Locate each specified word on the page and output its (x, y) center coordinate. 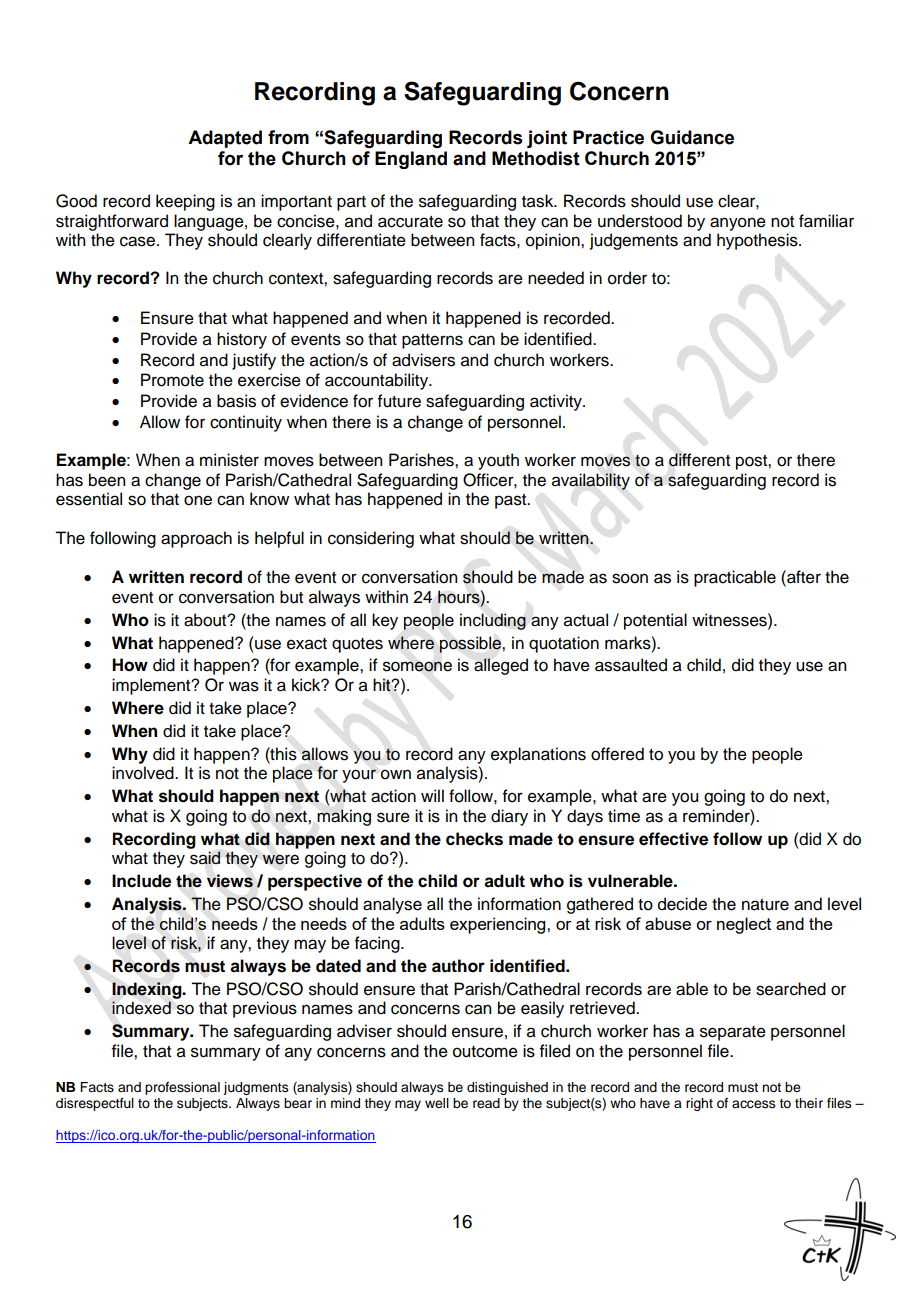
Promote (172, 380)
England (411, 160)
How (130, 665)
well (437, 1103)
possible (471, 644)
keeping (185, 202)
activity (557, 402)
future (399, 401)
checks (474, 839)
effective (673, 839)
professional (182, 1088)
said (205, 858)
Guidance (692, 137)
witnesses (730, 620)
